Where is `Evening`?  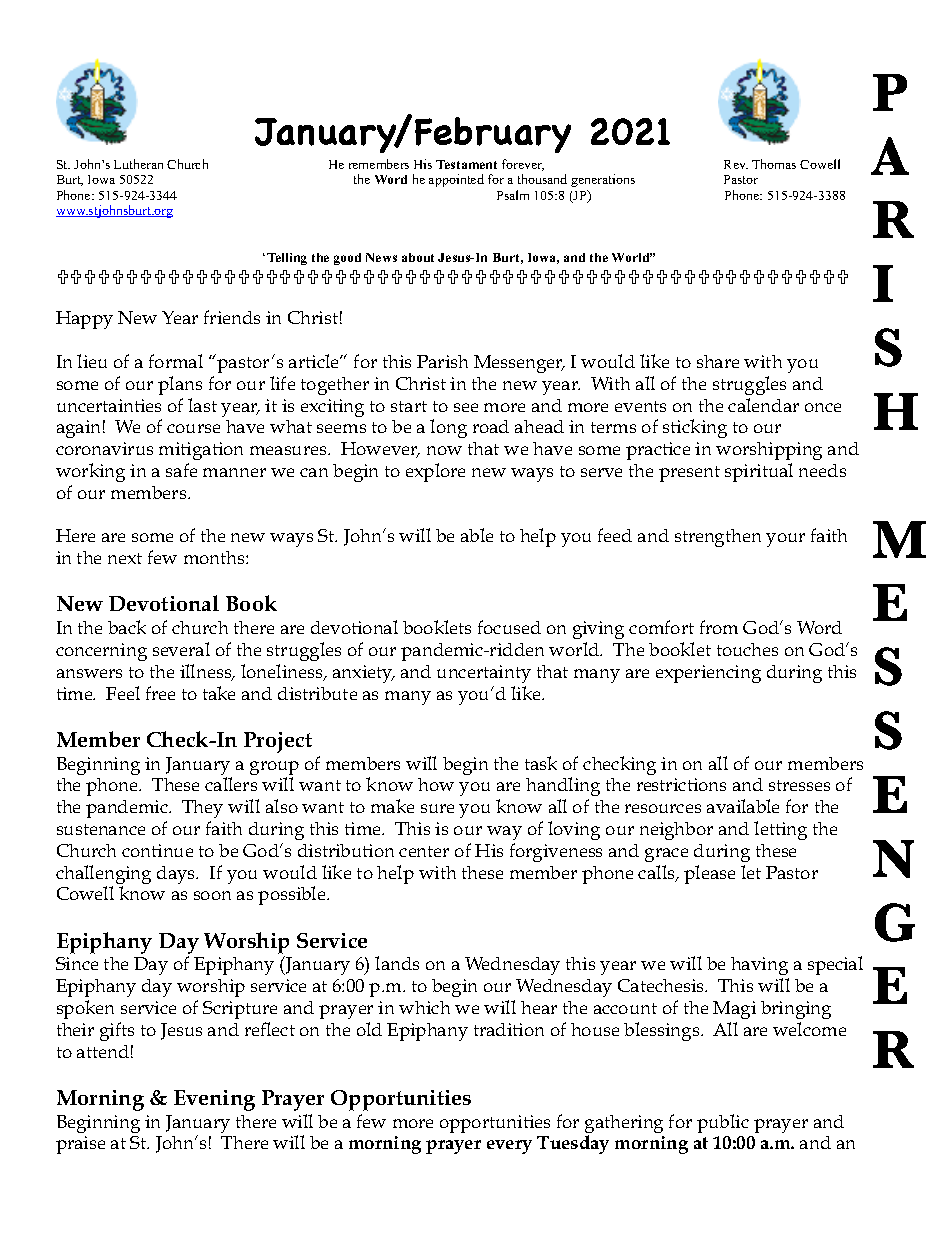 Evening is located at coordinates (214, 1100).
